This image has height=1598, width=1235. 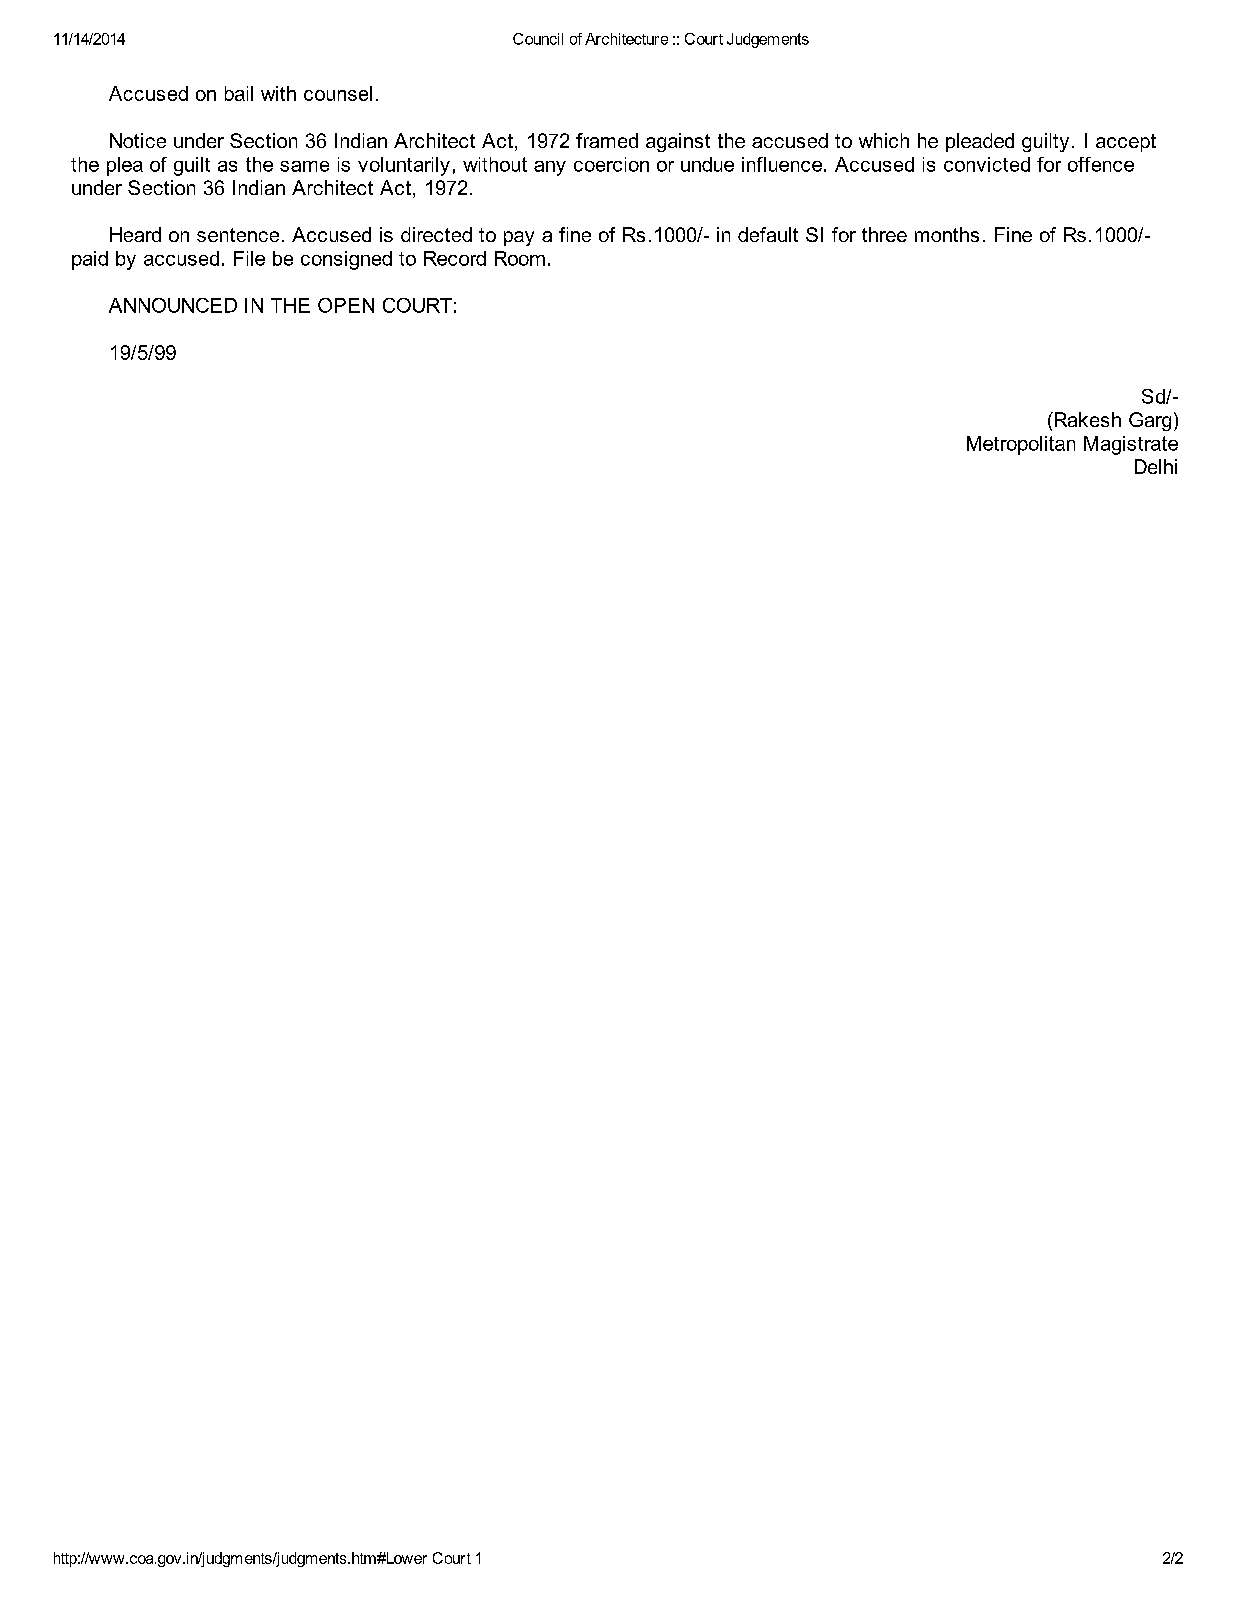 I want to click on Council, so click(x=538, y=39).
